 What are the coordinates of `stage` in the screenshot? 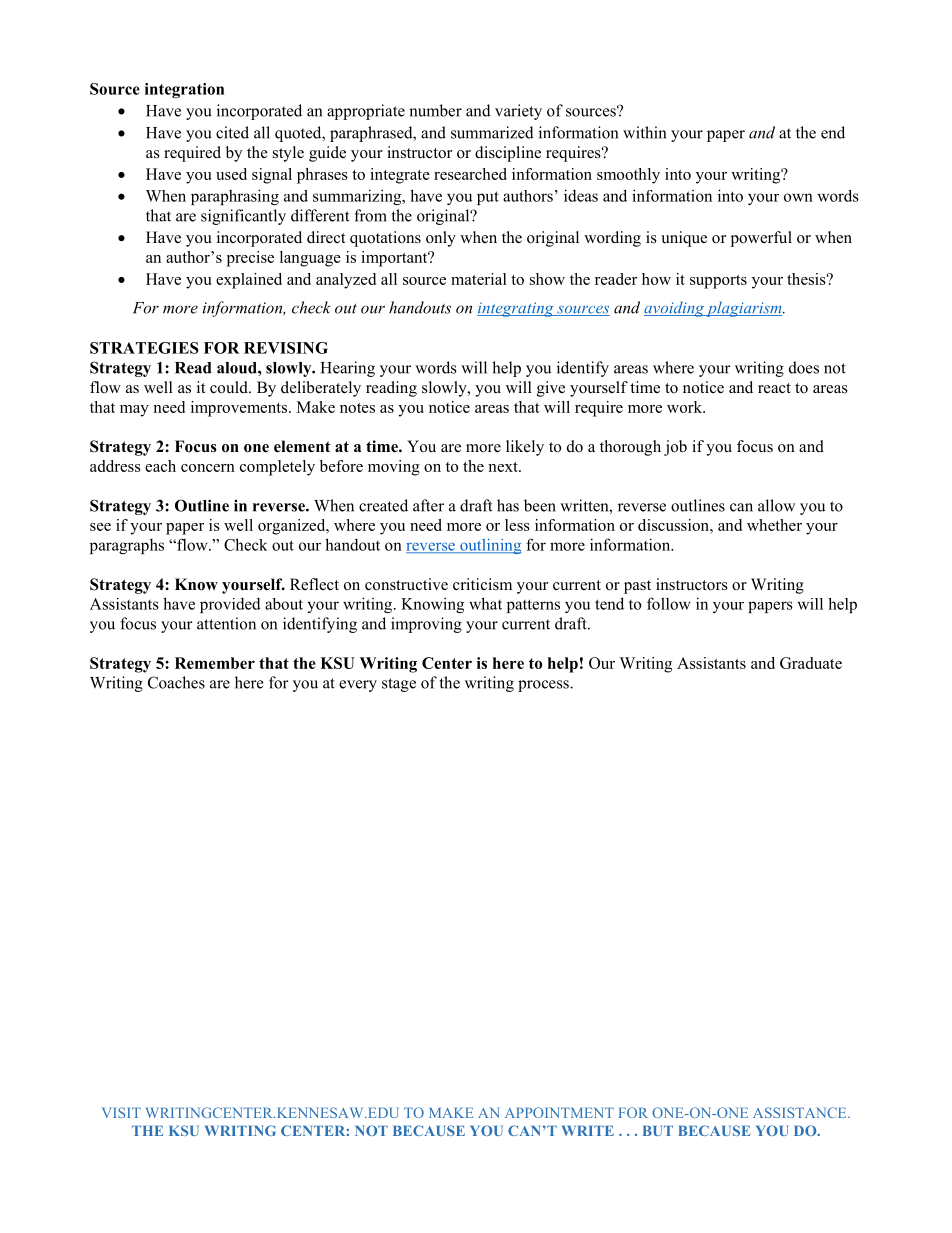 It's located at (399, 685).
